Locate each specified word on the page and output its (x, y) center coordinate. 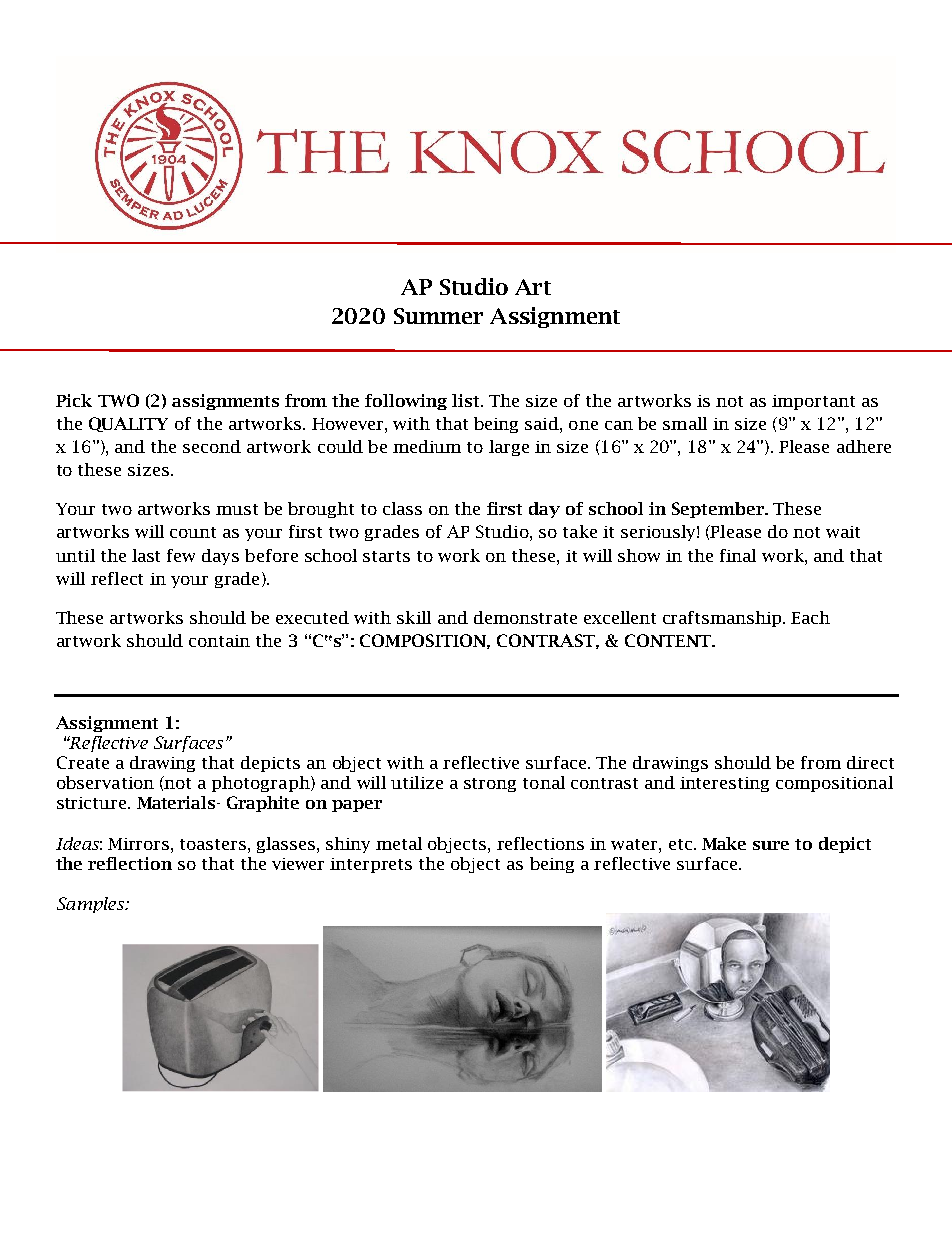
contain (219, 641)
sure (771, 845)
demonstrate (525, 617)
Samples (92, 905)
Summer (438, 316)
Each (810, 617)
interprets (371, 865)
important (813, 402)
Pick (74, 400)
